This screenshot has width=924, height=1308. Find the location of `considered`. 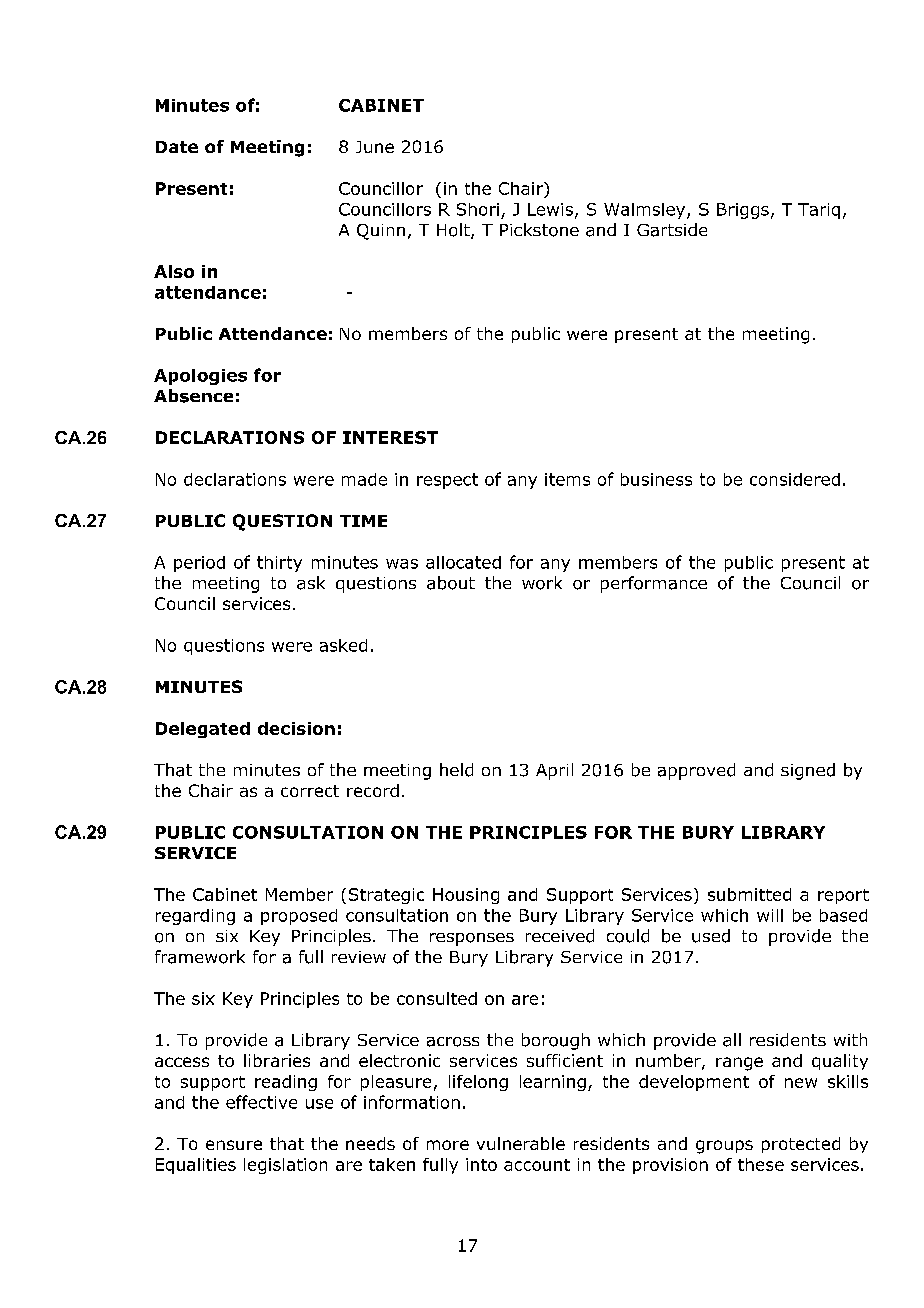

considered is located at coordinates (795, 479).
